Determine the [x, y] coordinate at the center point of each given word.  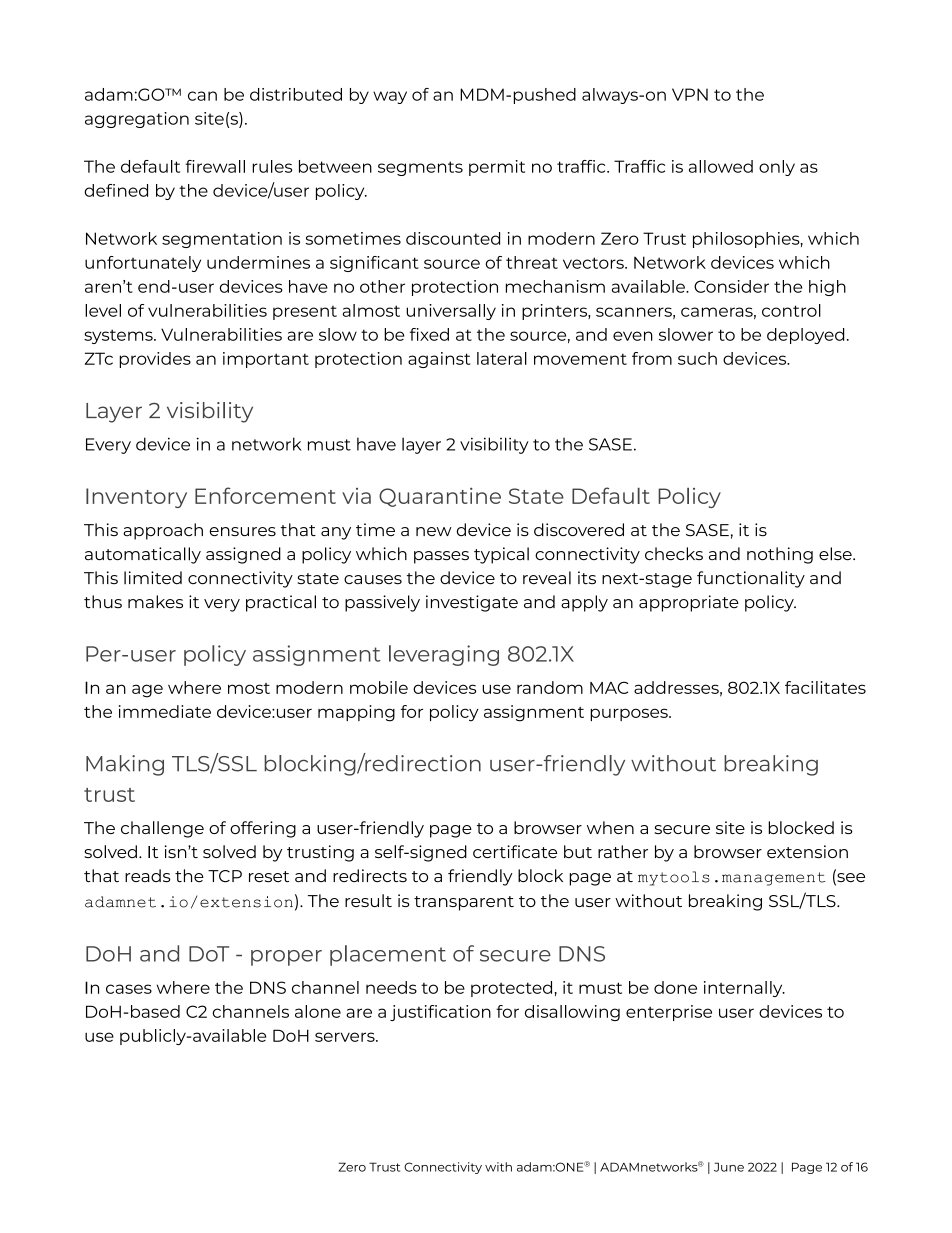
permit [497, 168]
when [610, 827]
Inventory [136, 498]
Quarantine [440, 497]
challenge [162, 829]
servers [346, 1037]
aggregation [137, 120]
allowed [721, 166]
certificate [515, 851]
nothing [780, 555]
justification [440, 1013]
